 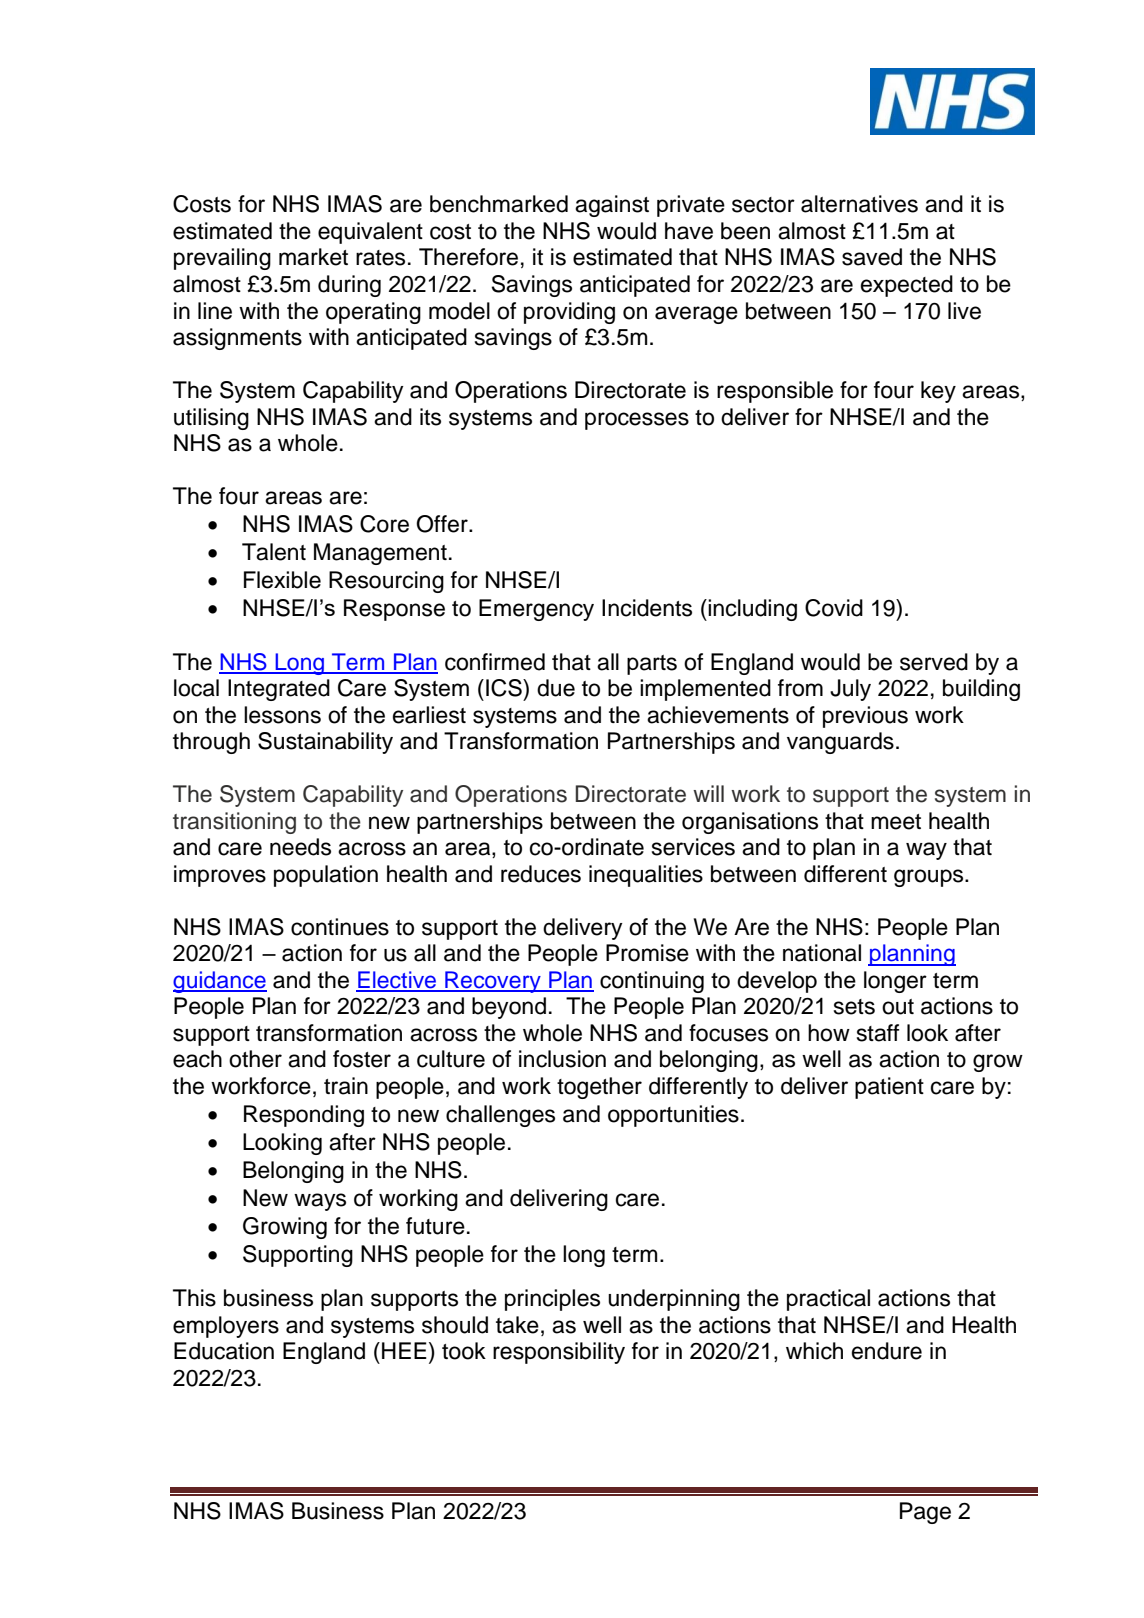 I want to click on Education, so click(x=224, y=1351).
